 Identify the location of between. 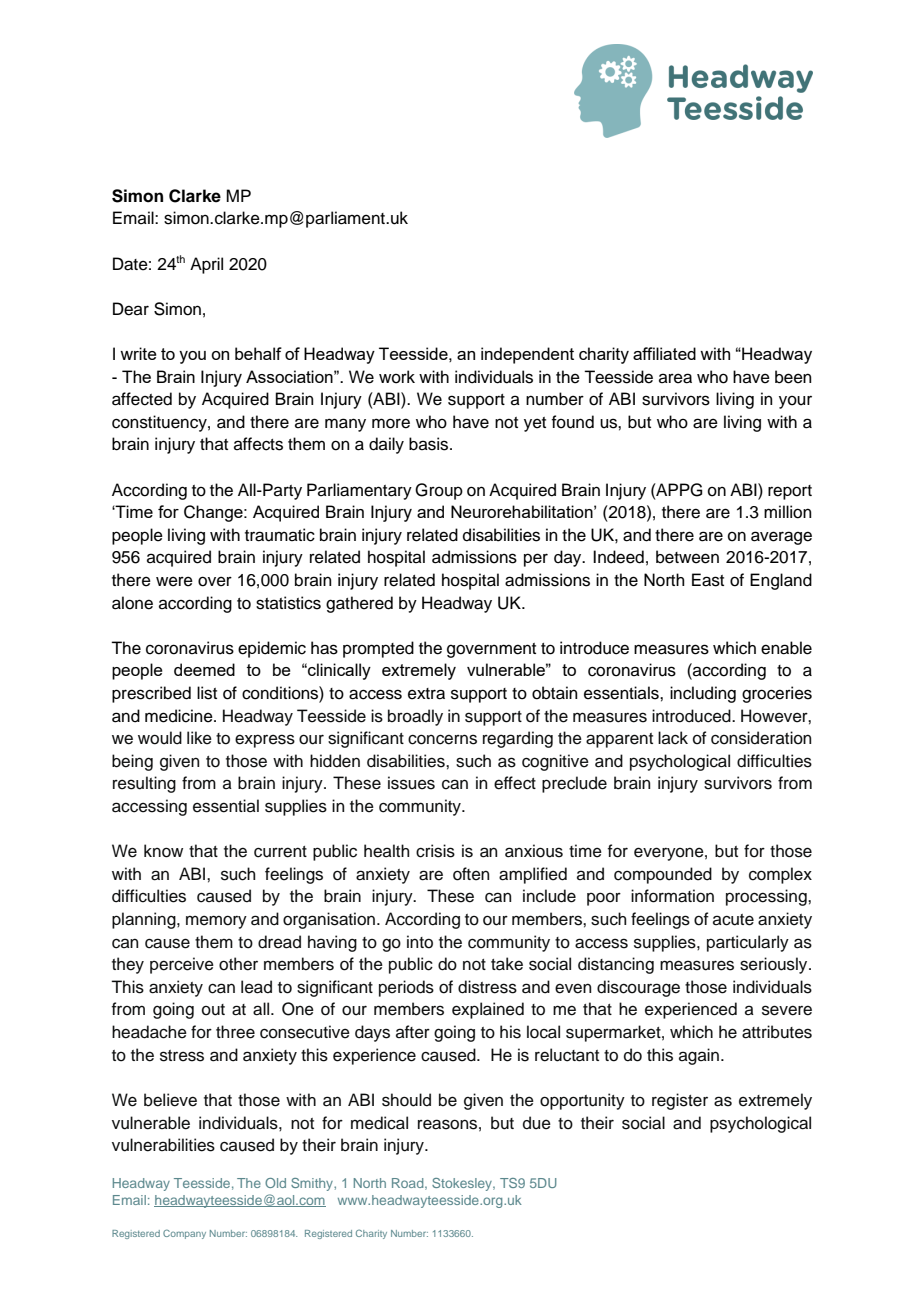
(687, 557).
